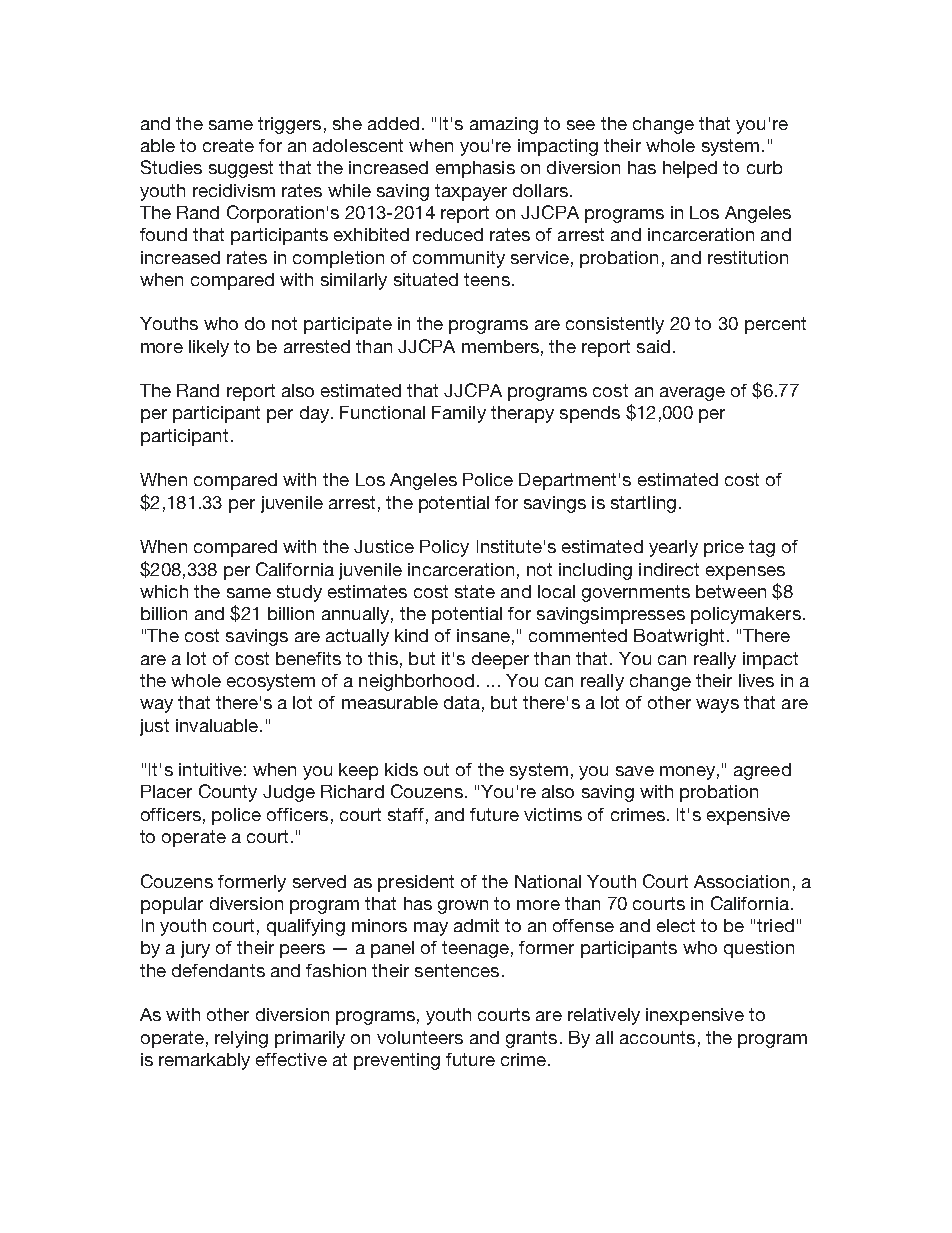  Describe the element at coordinates (690, 169) in the image. I see `helped` at that location.
